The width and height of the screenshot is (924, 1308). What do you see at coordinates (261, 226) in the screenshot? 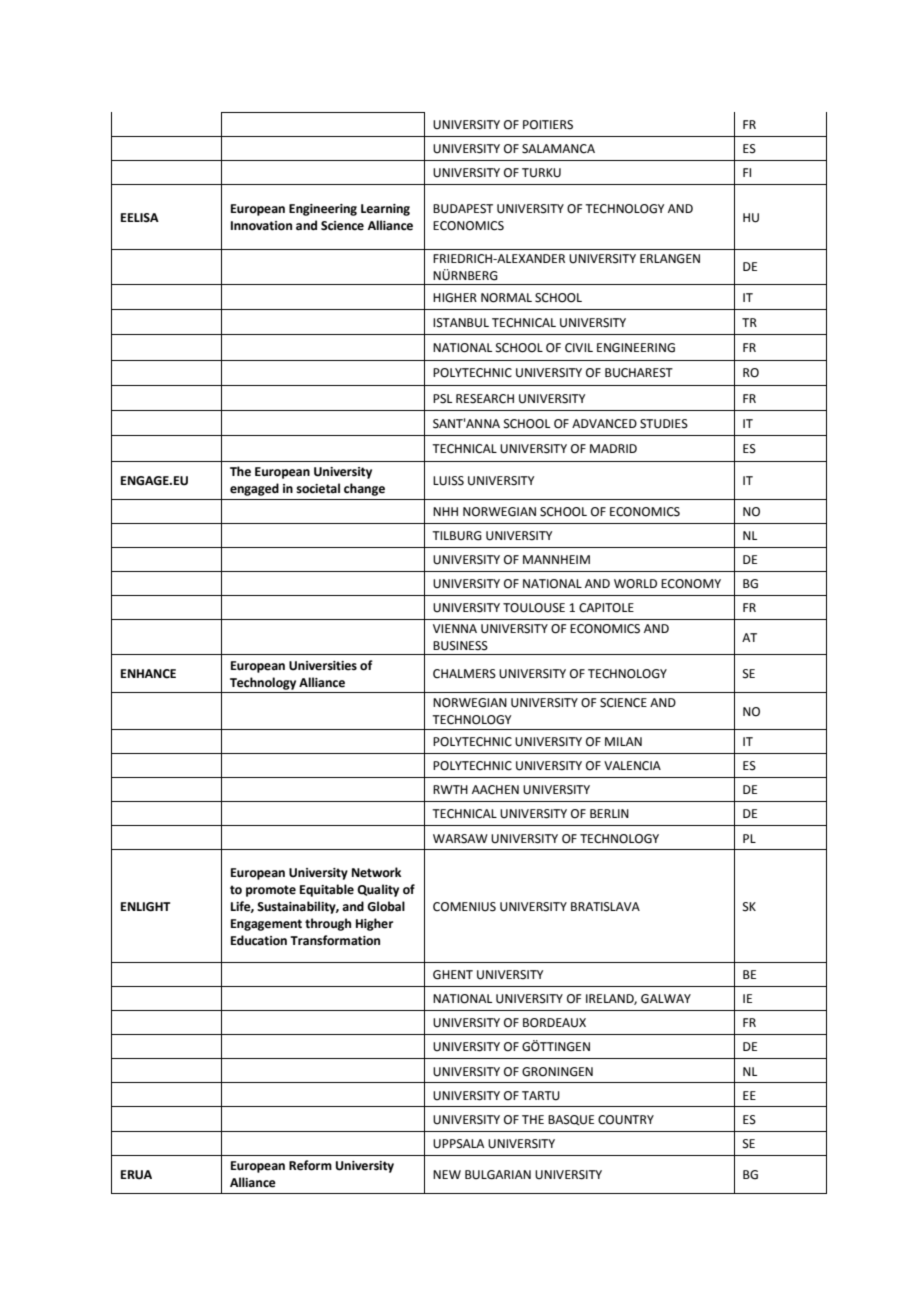
I see `Innovation` at bounding box center [261, 226].
